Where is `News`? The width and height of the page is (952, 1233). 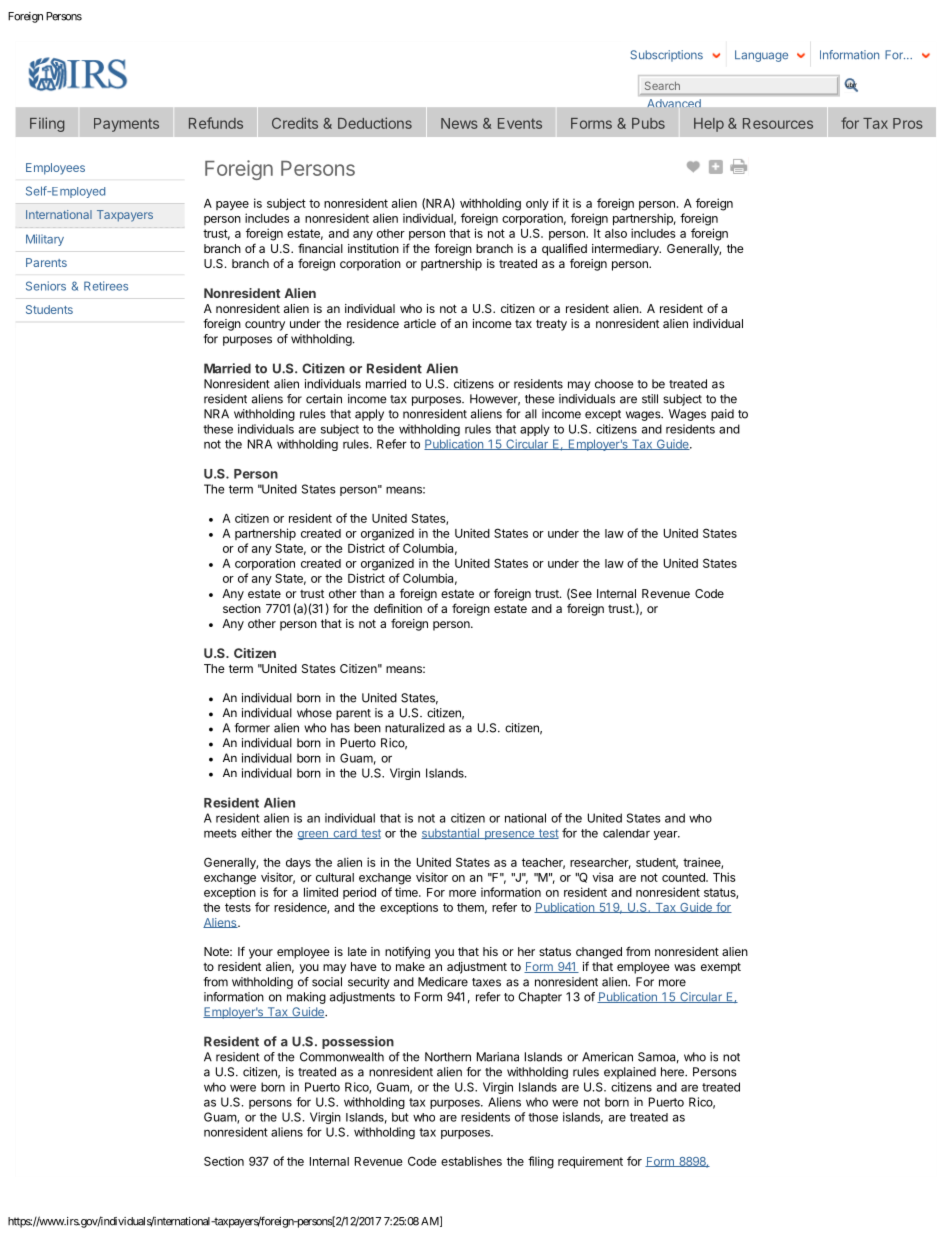
News is located at coordinates (459, 123).
